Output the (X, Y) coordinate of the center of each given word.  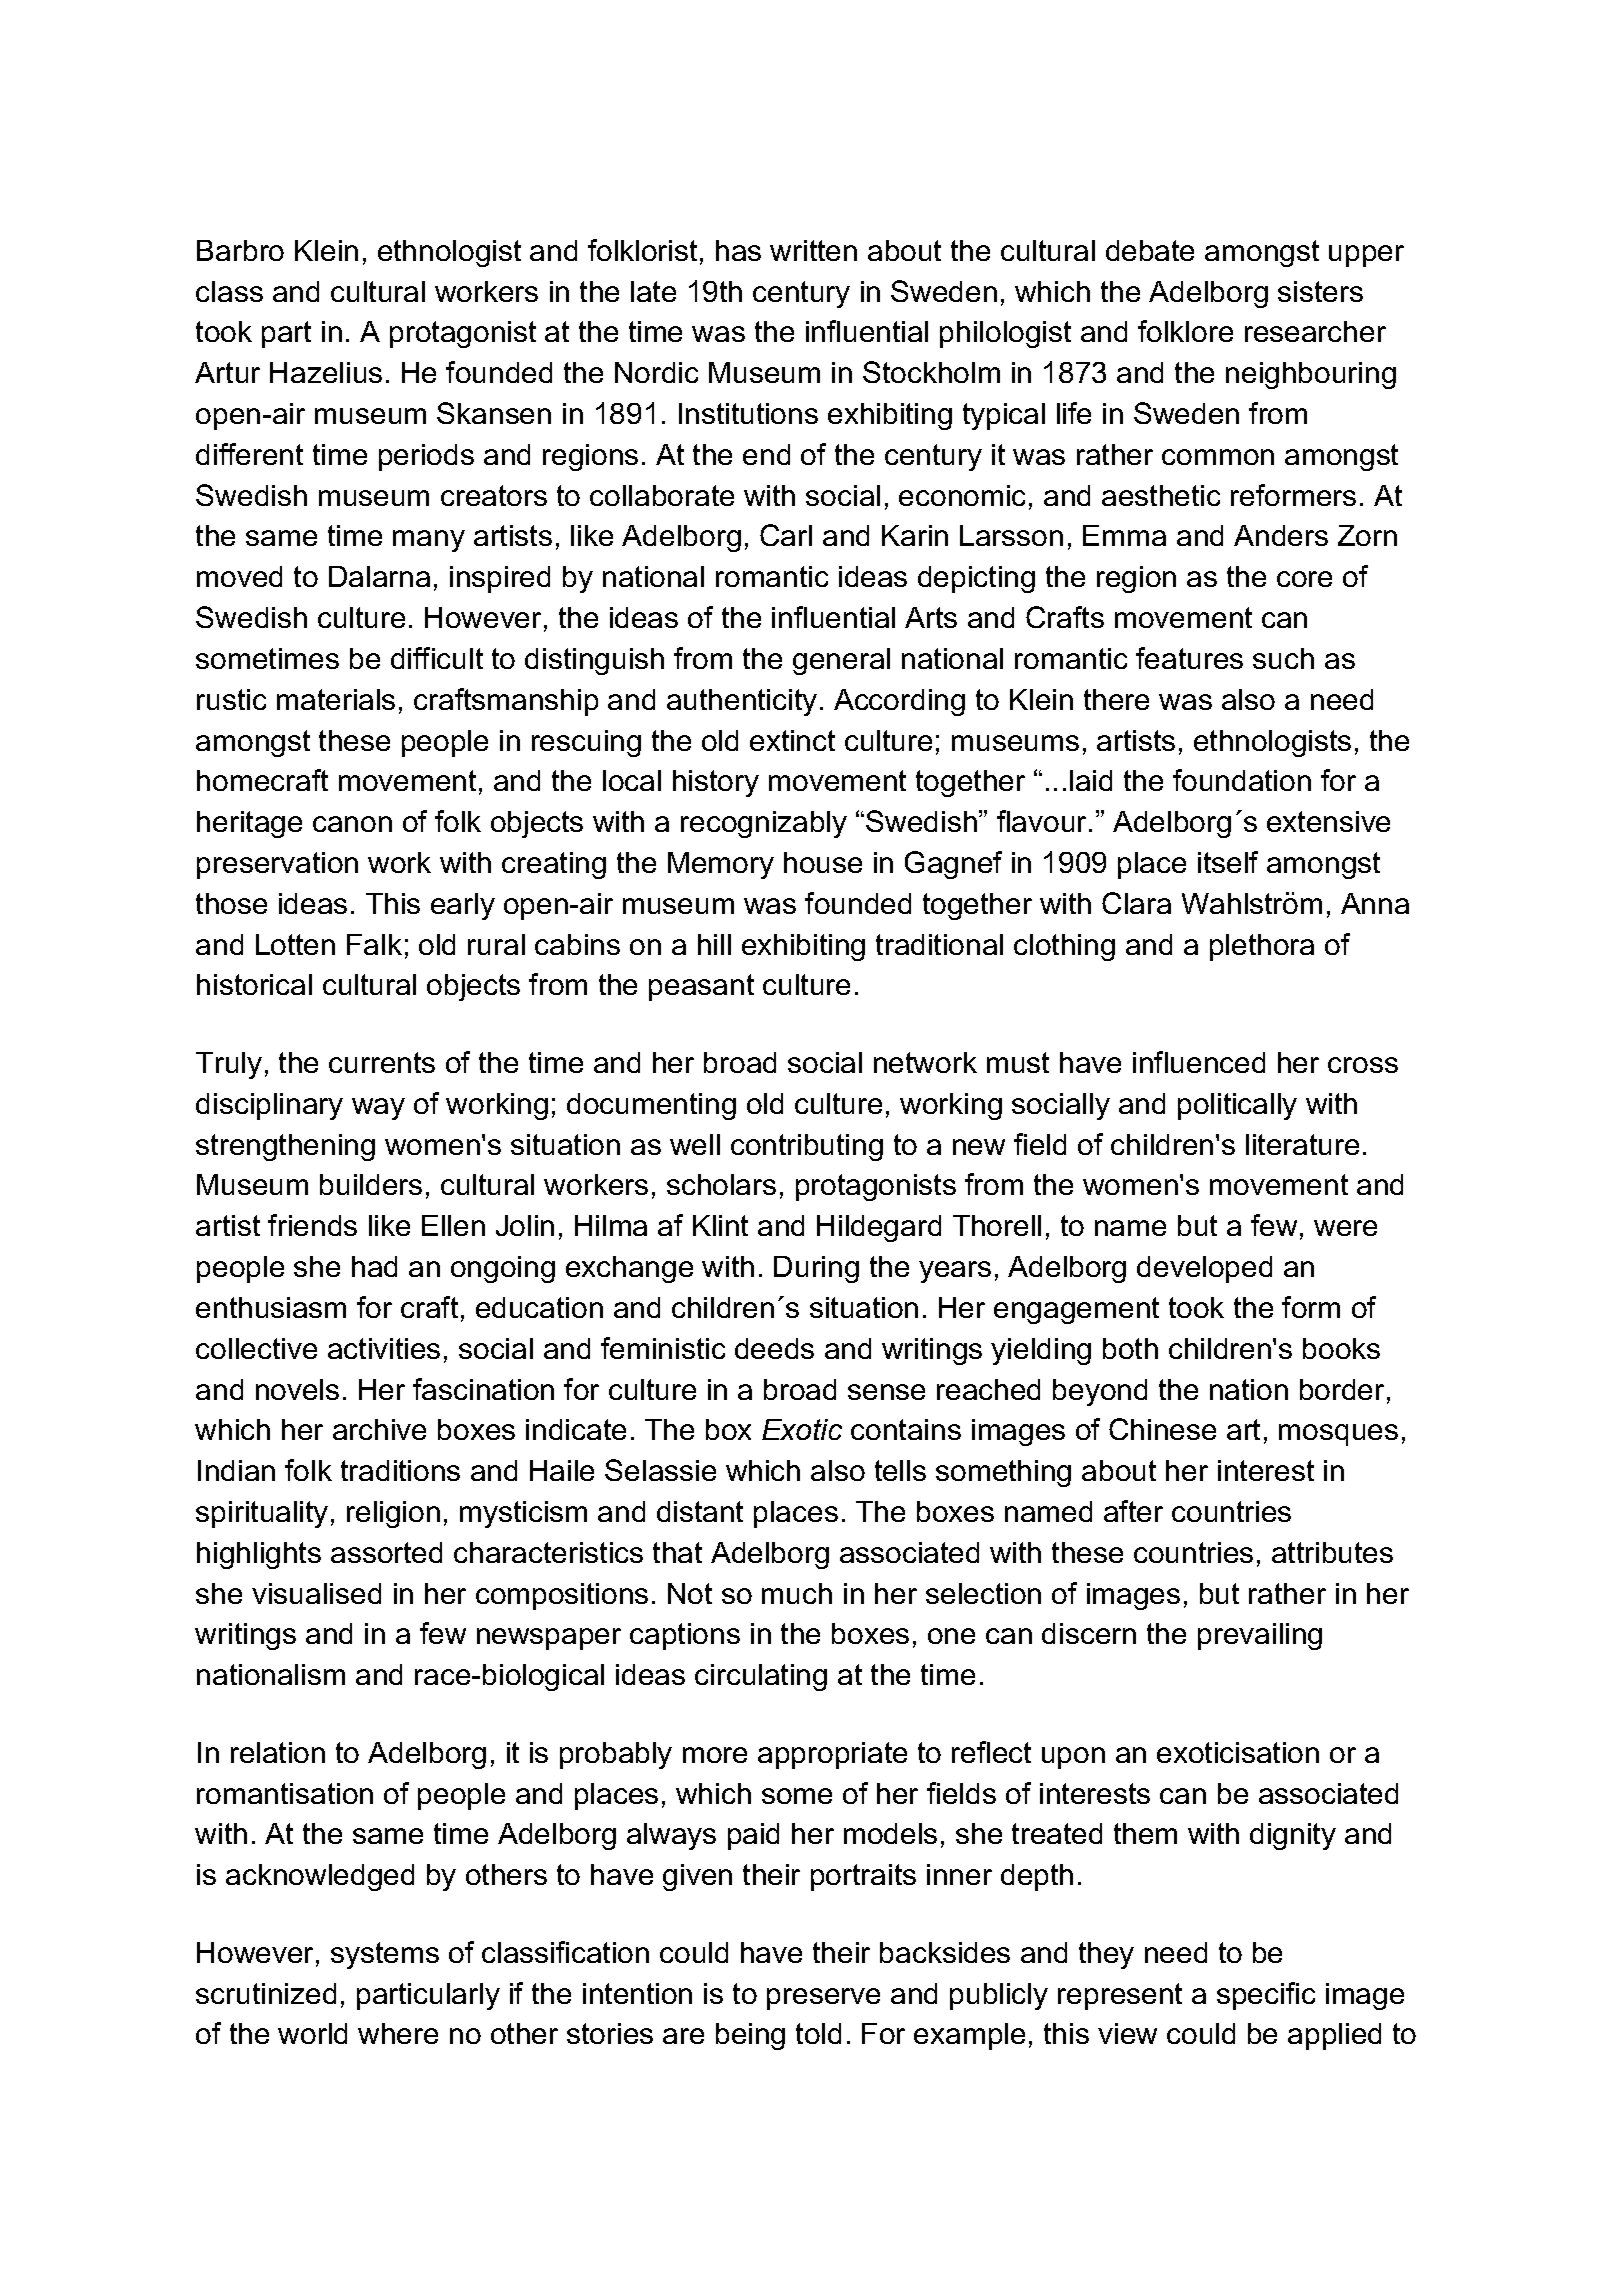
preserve (823, 1999)
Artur (227, 372)
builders (371, 1184)
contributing (807, 1147)
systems (385, 1955)
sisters (1320, 291)
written (813, 250)
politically (1237, 1106)
